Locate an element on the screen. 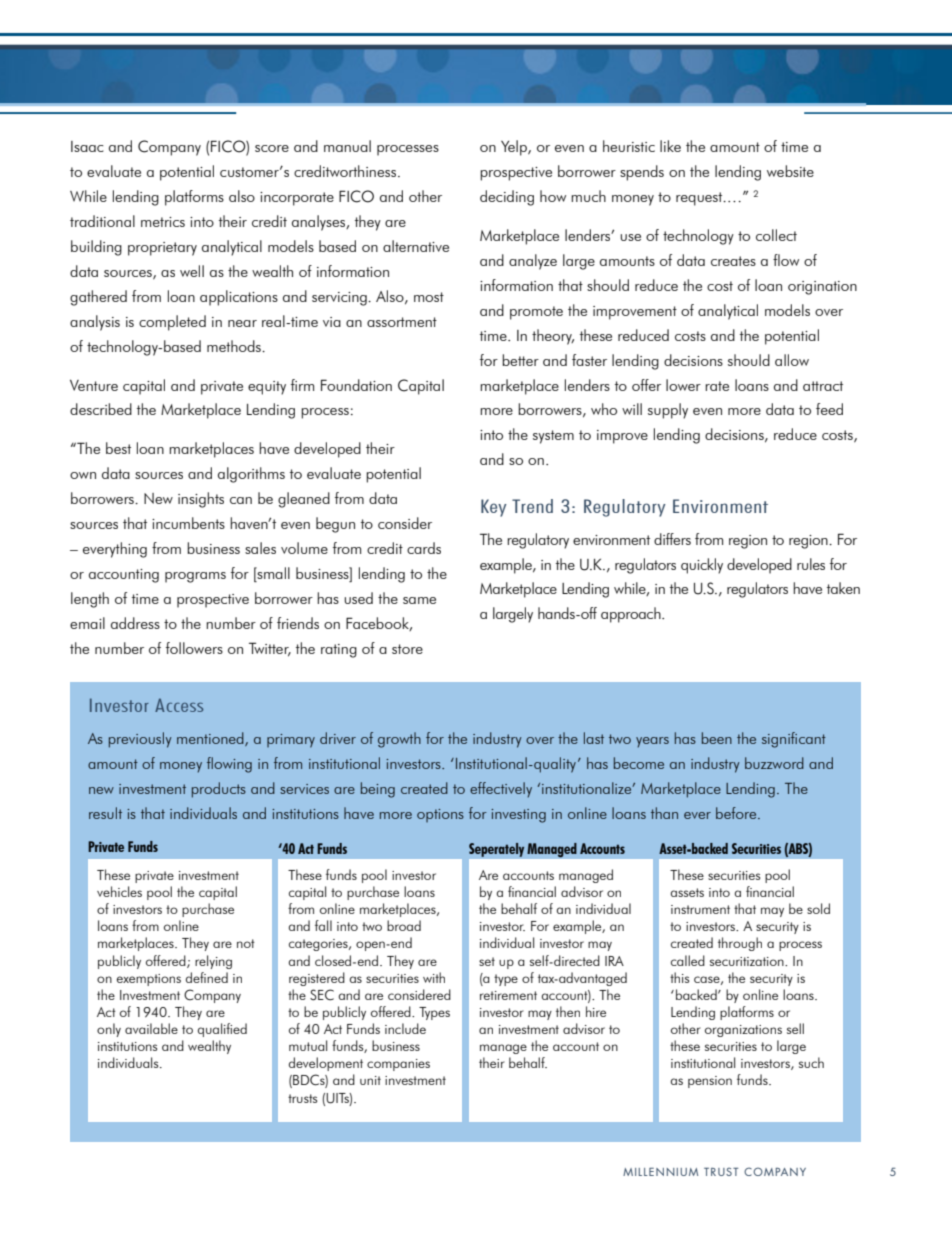 This screenshot has height=1233, width=952. quickly is located at coordinates (702, 566).
